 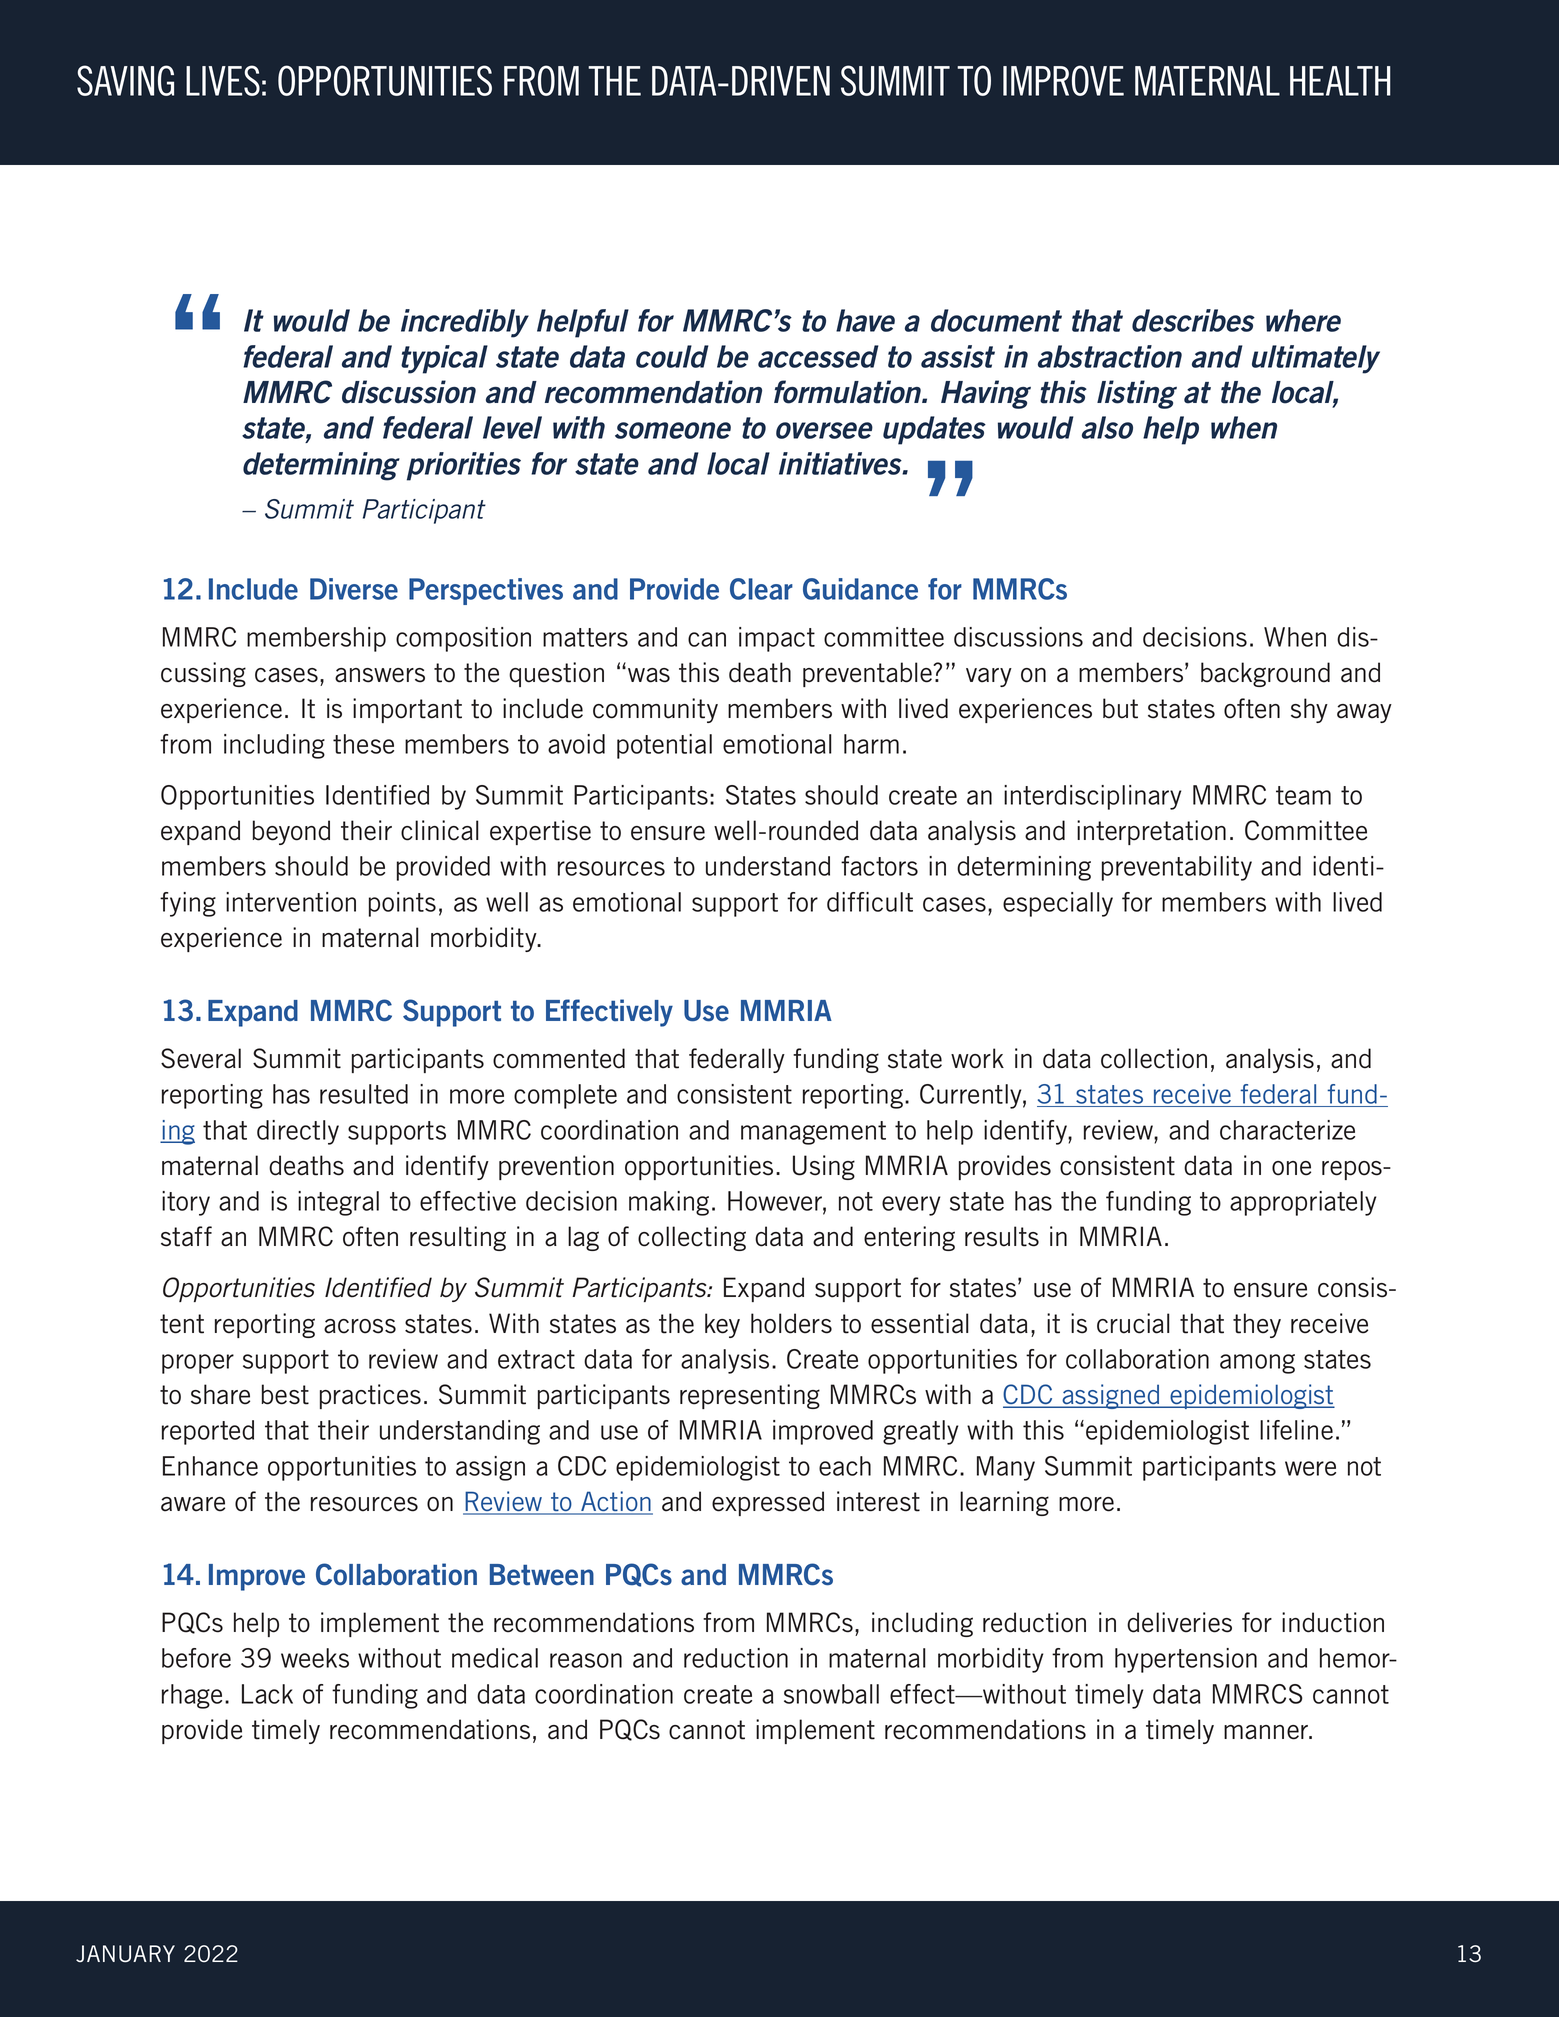 What do you see at coordinates (223, 80) in the screenshot?
I see `LIVES` at bounding box center [223, 80].
